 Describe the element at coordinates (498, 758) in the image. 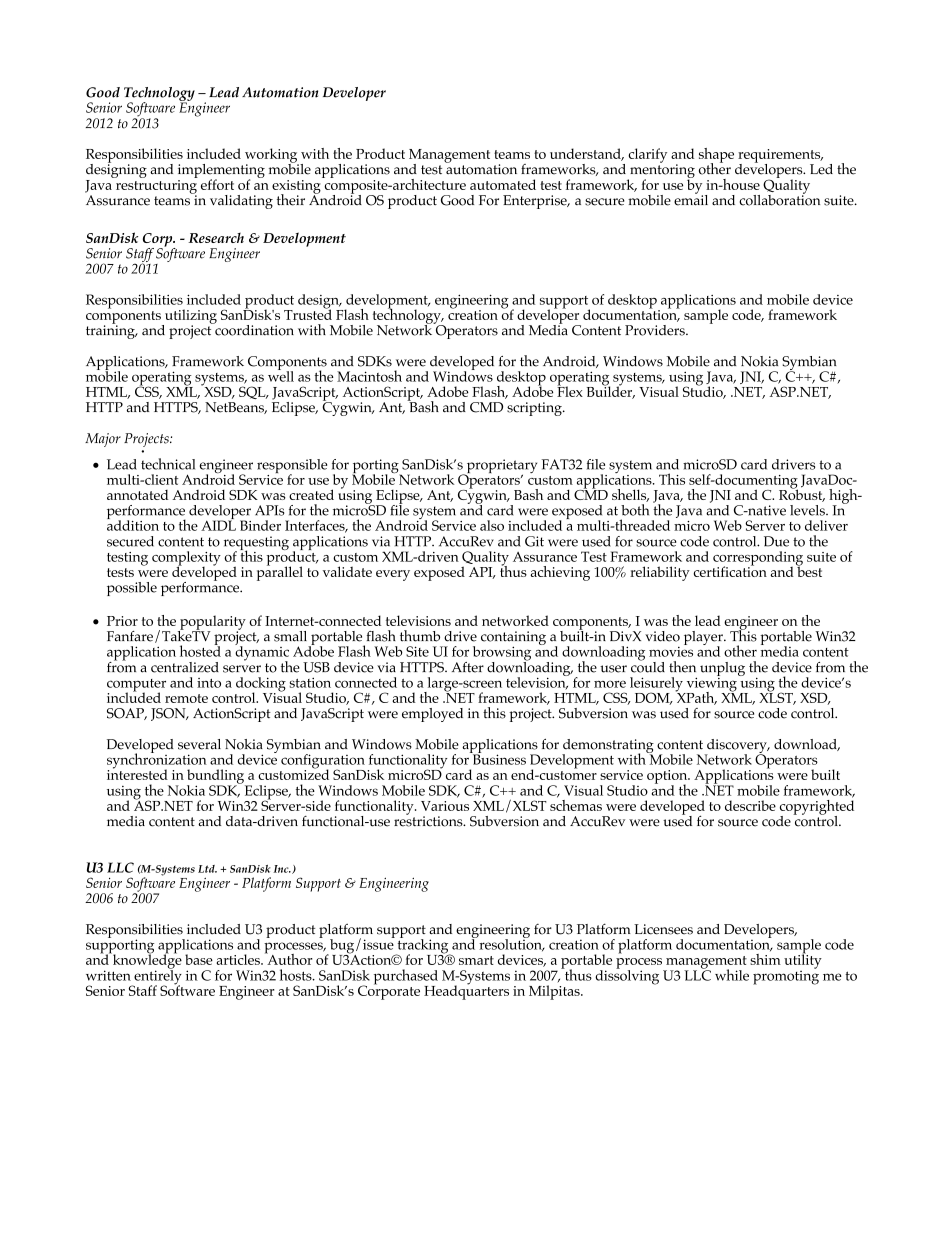

I see `Business` at that location.
